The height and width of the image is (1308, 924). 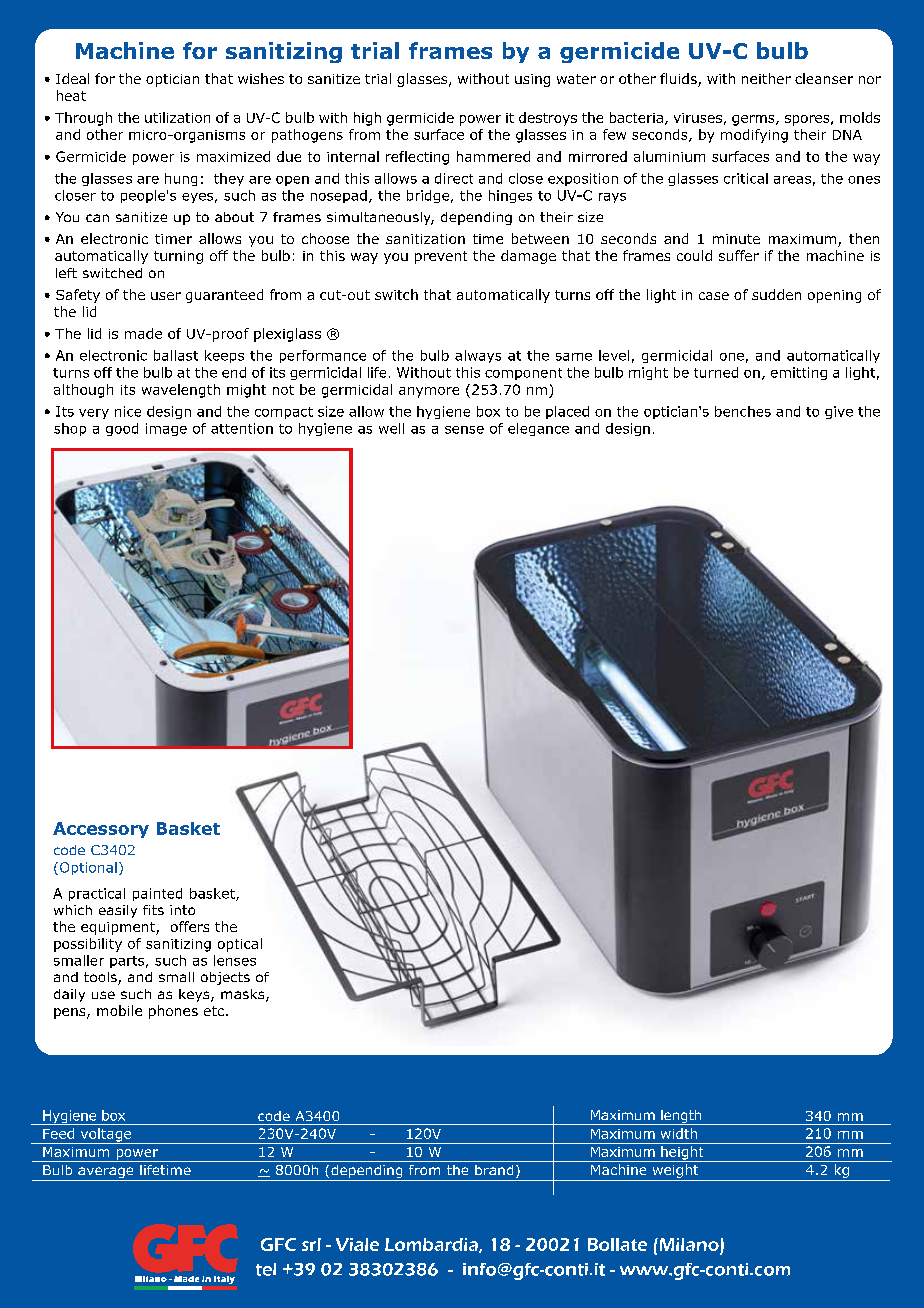 What do you see at coordinates (743, 411) in the image?
I see `benches` at bounding box center [743, 411].
